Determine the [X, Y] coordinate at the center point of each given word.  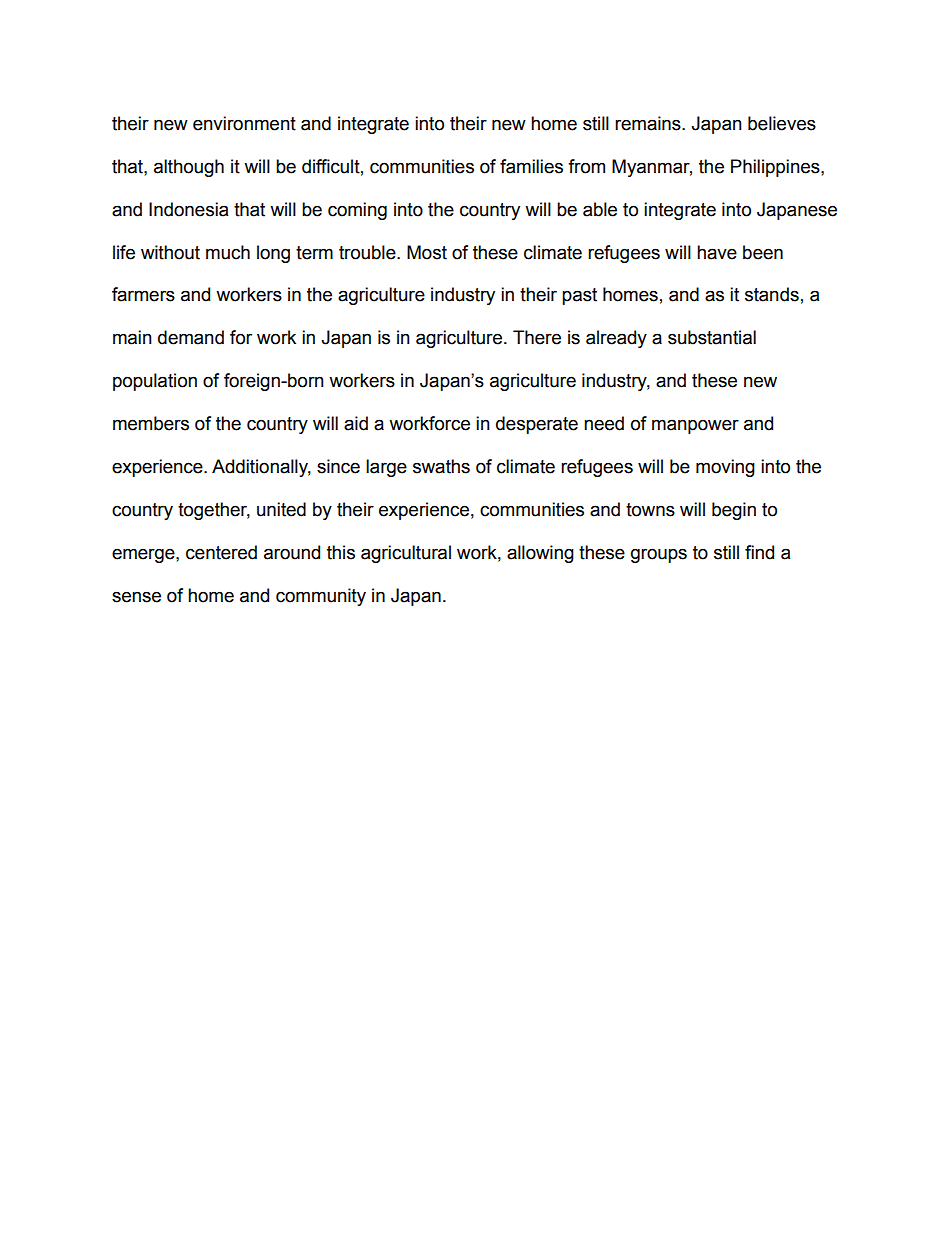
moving [725, 468]
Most [427, 252]
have [717, 252]
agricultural [406, 554]
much [228, 252]
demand [191, 337]
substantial [712, 337]
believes [782, 123]
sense [136, 597]
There [537, 337]
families [531, 166]
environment [244, 123]
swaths [441, 466]
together [214, 511]
